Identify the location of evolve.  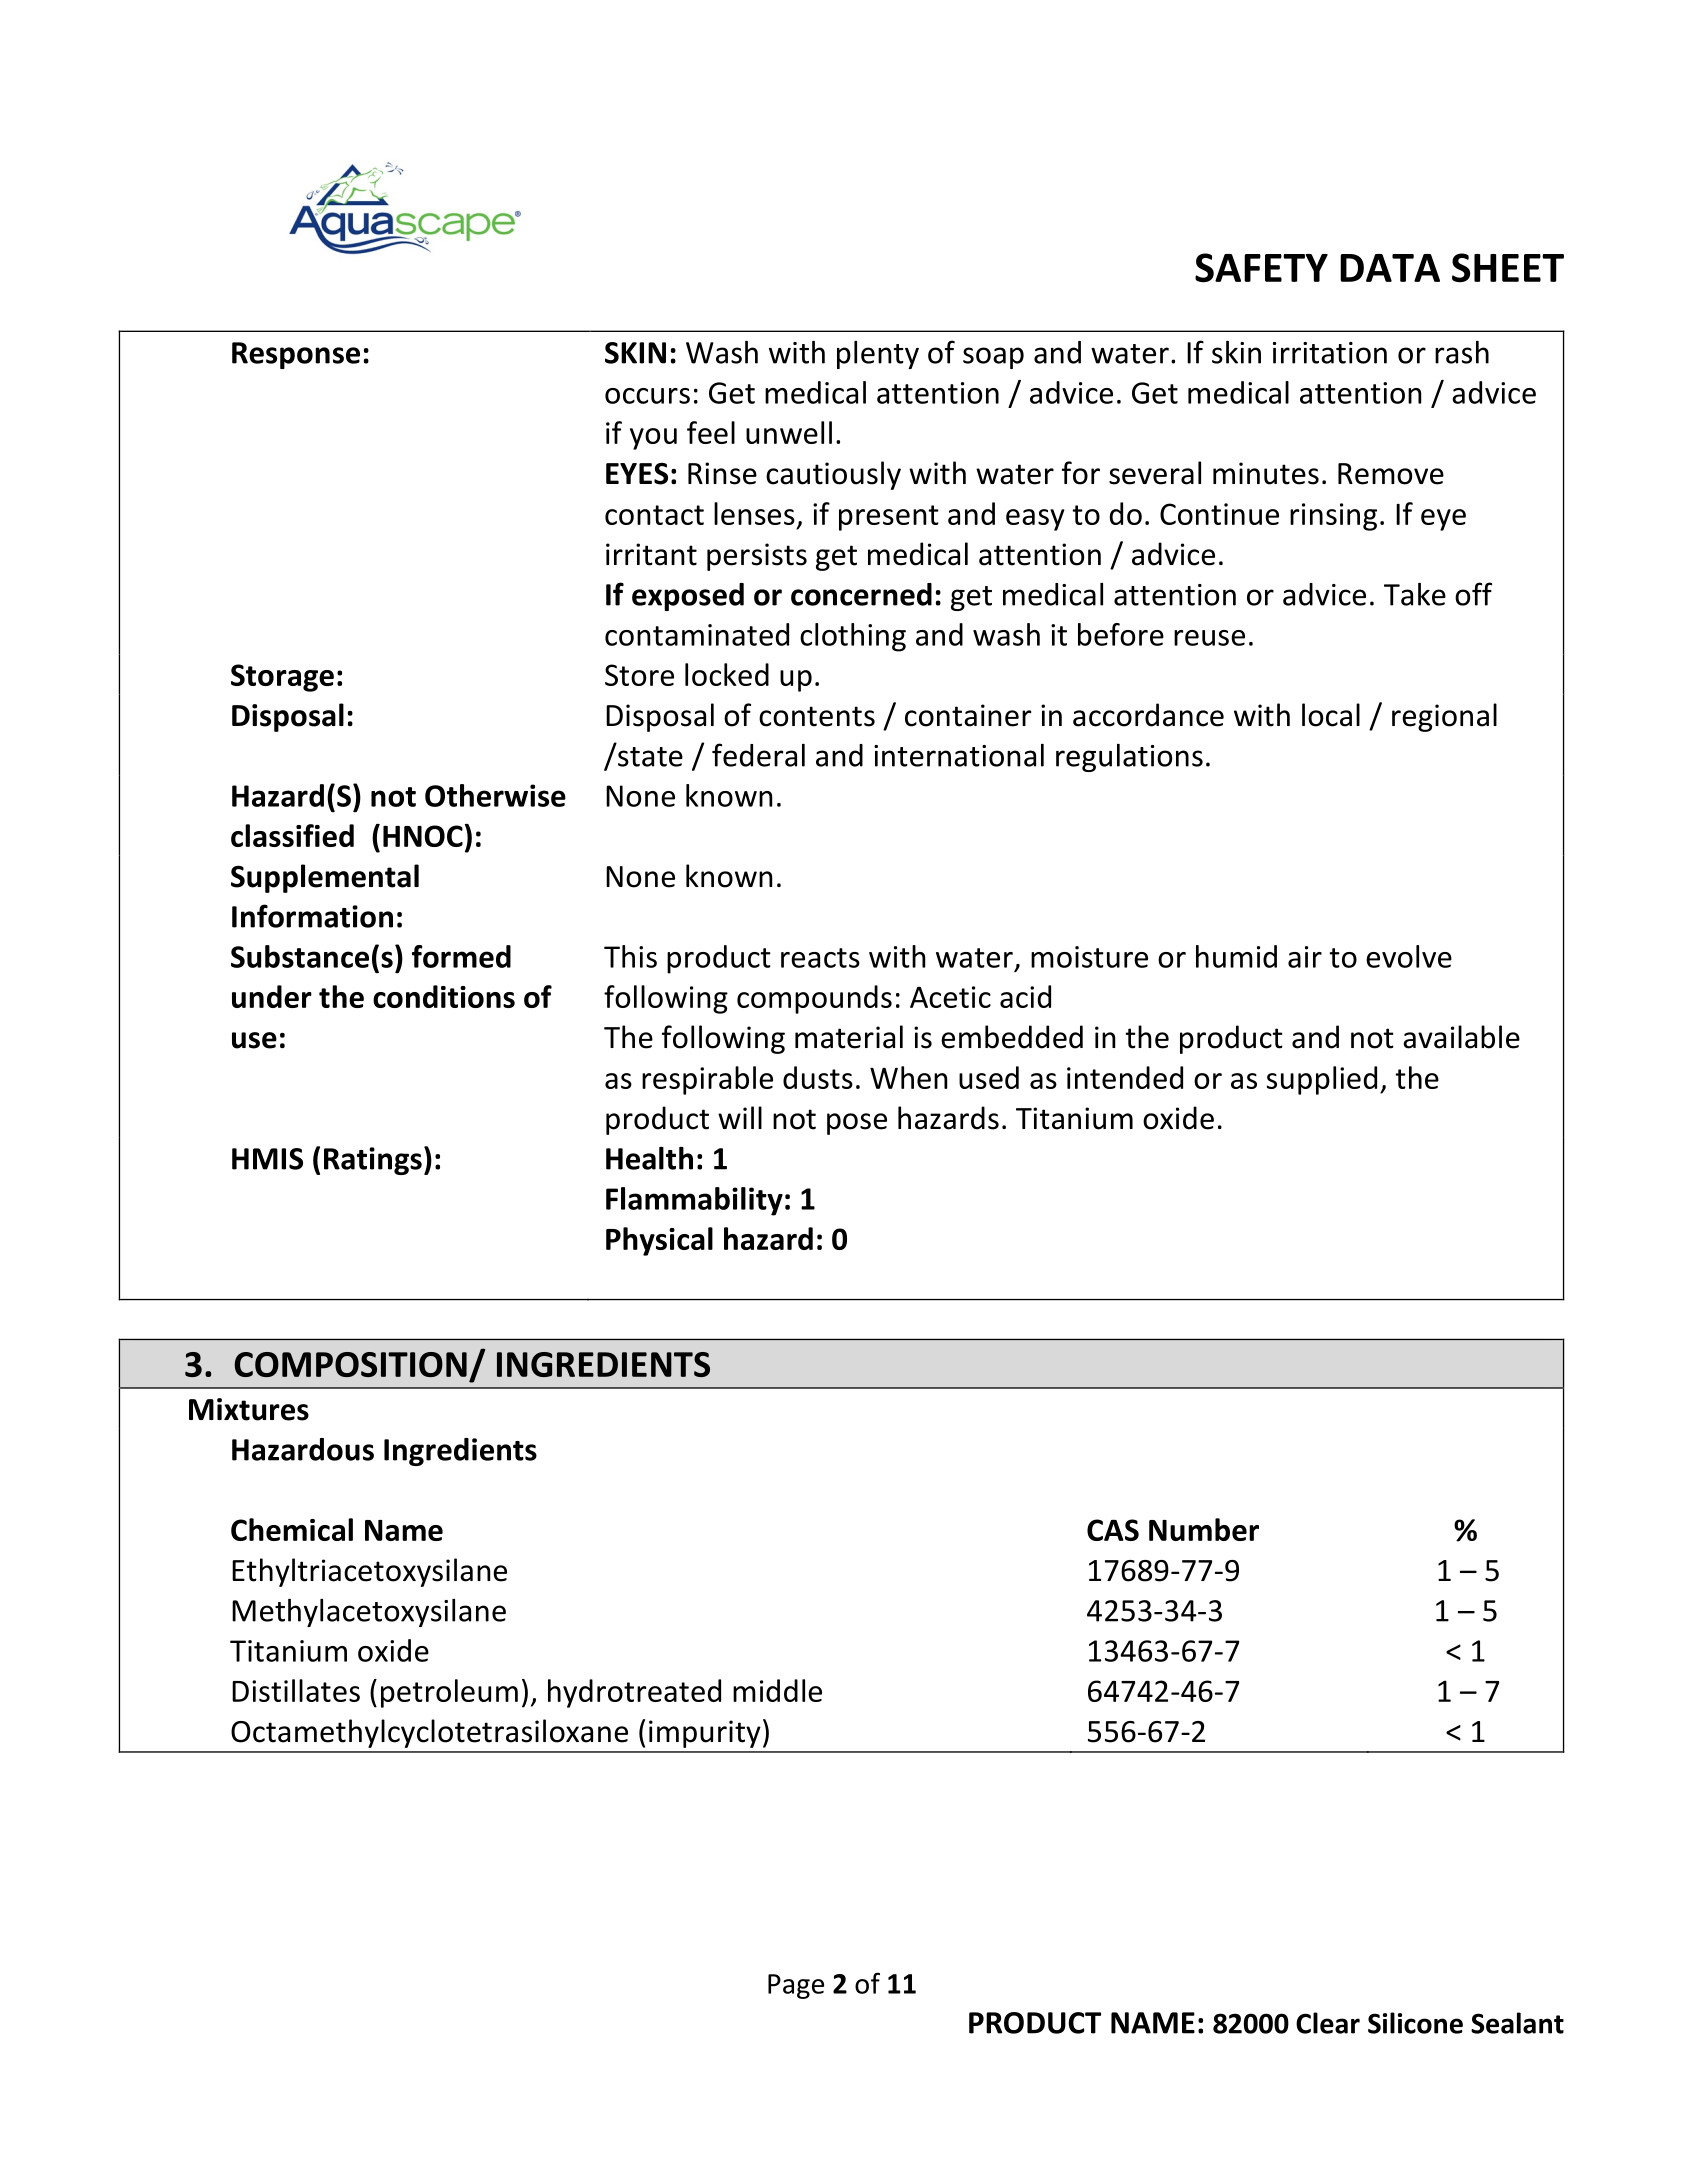
(1409, 956).
